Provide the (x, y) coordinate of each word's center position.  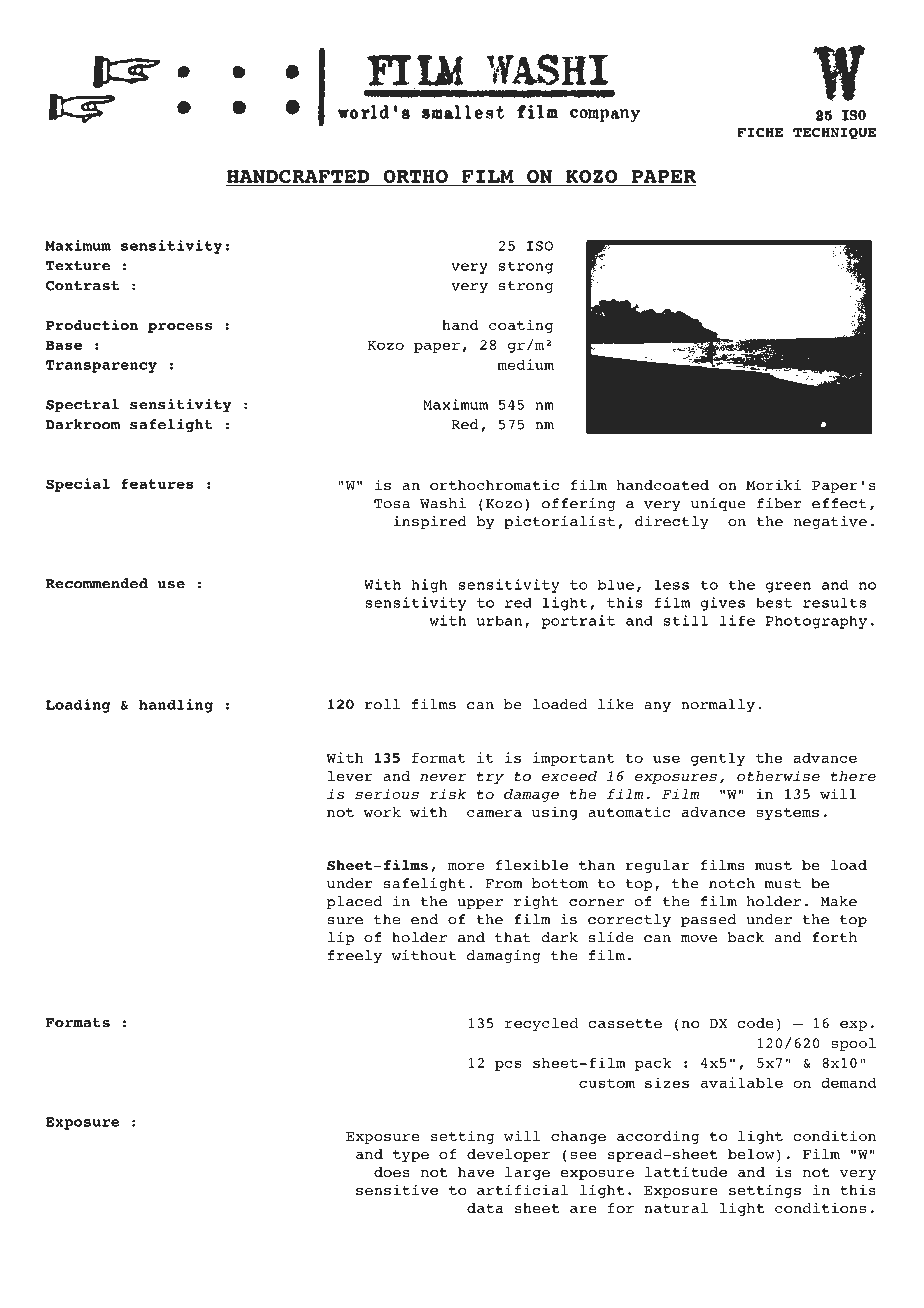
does (392, 1172)
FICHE (760, 133)
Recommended (97, 583)
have (476, 1172)
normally (718, 706)
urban (499, 620)
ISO (540, 246)
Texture (78, 266)
